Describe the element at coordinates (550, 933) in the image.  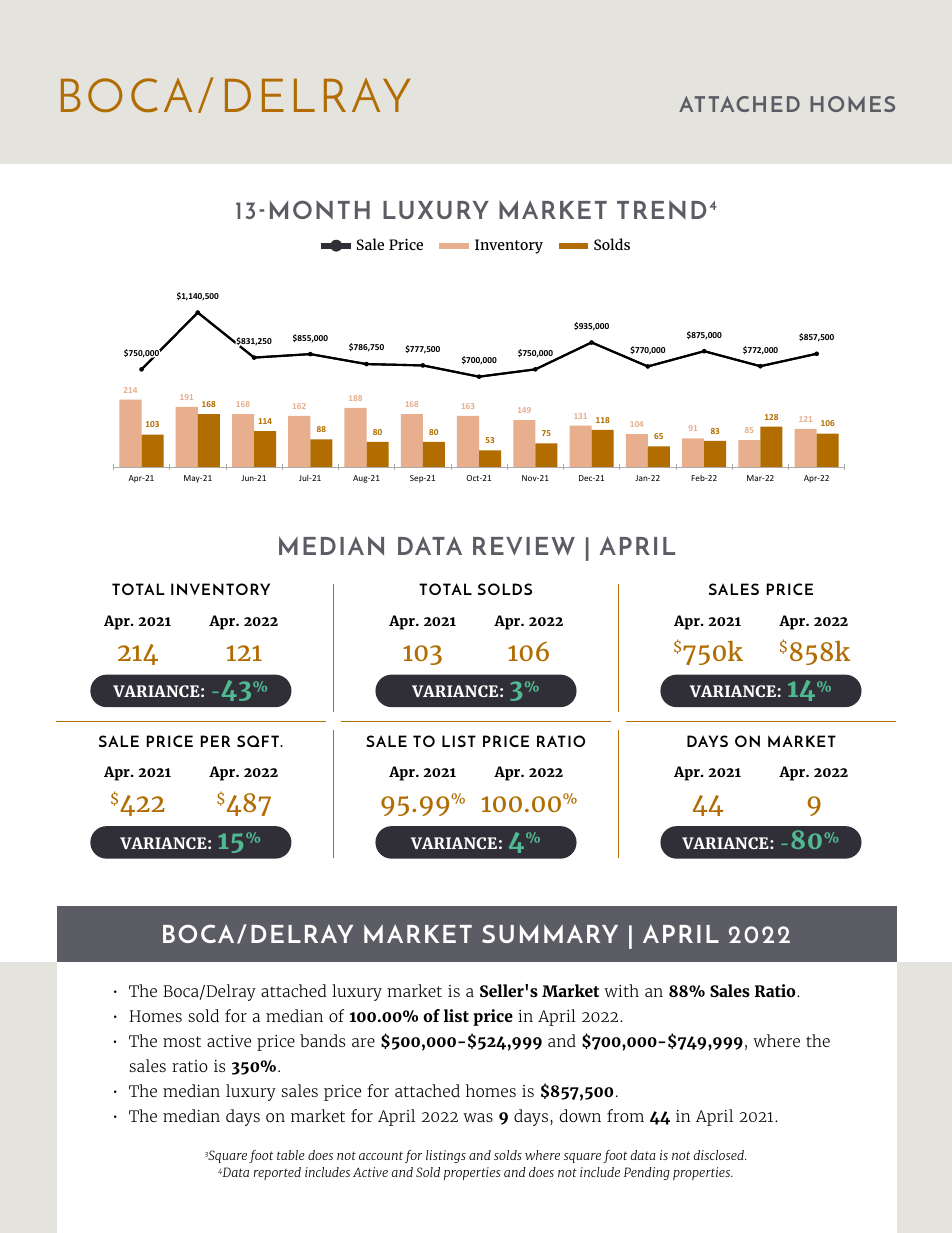
I see `SUMMARY` at that location.
